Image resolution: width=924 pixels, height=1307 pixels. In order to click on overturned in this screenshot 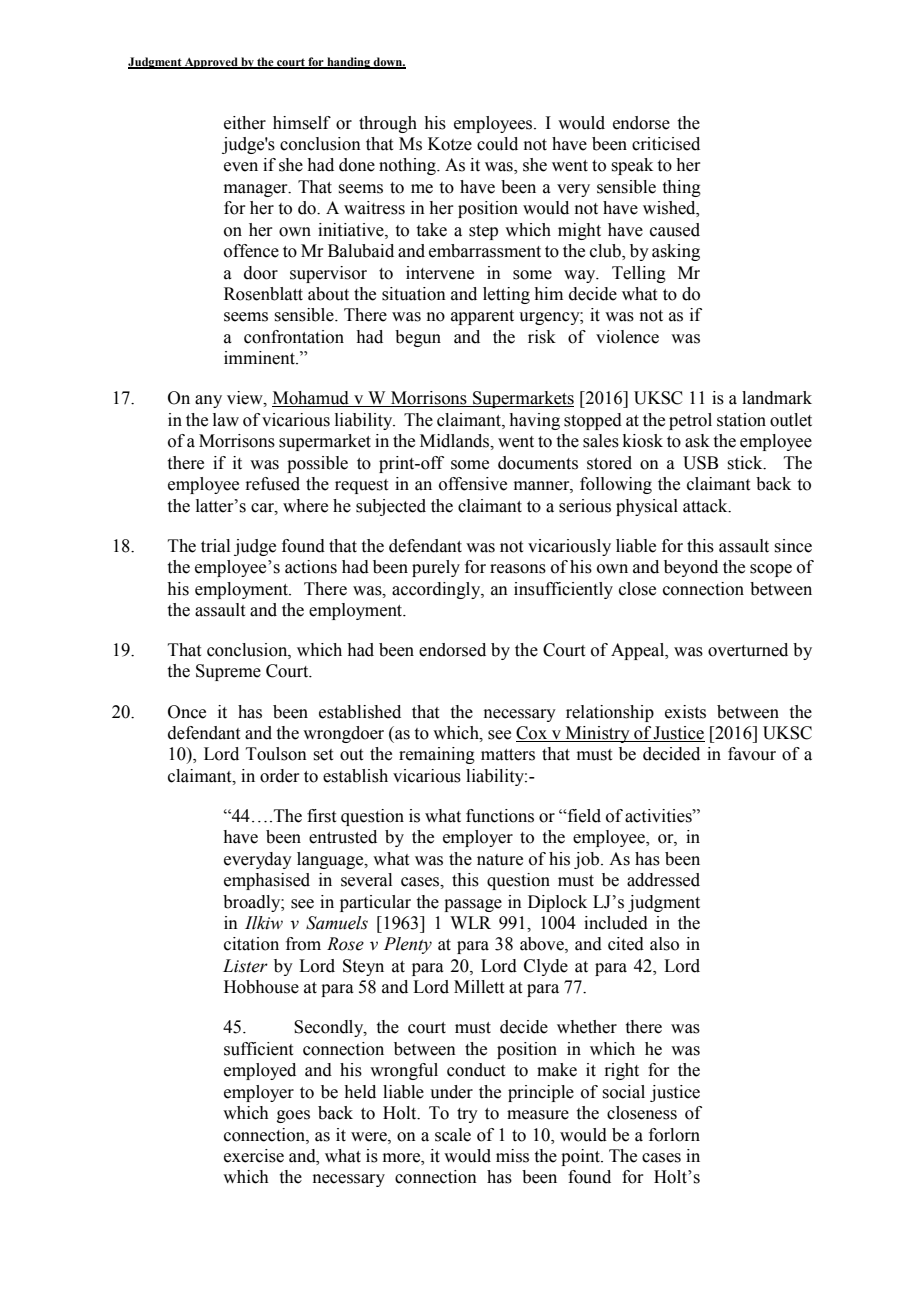, I will do `click(748, 650)`.
